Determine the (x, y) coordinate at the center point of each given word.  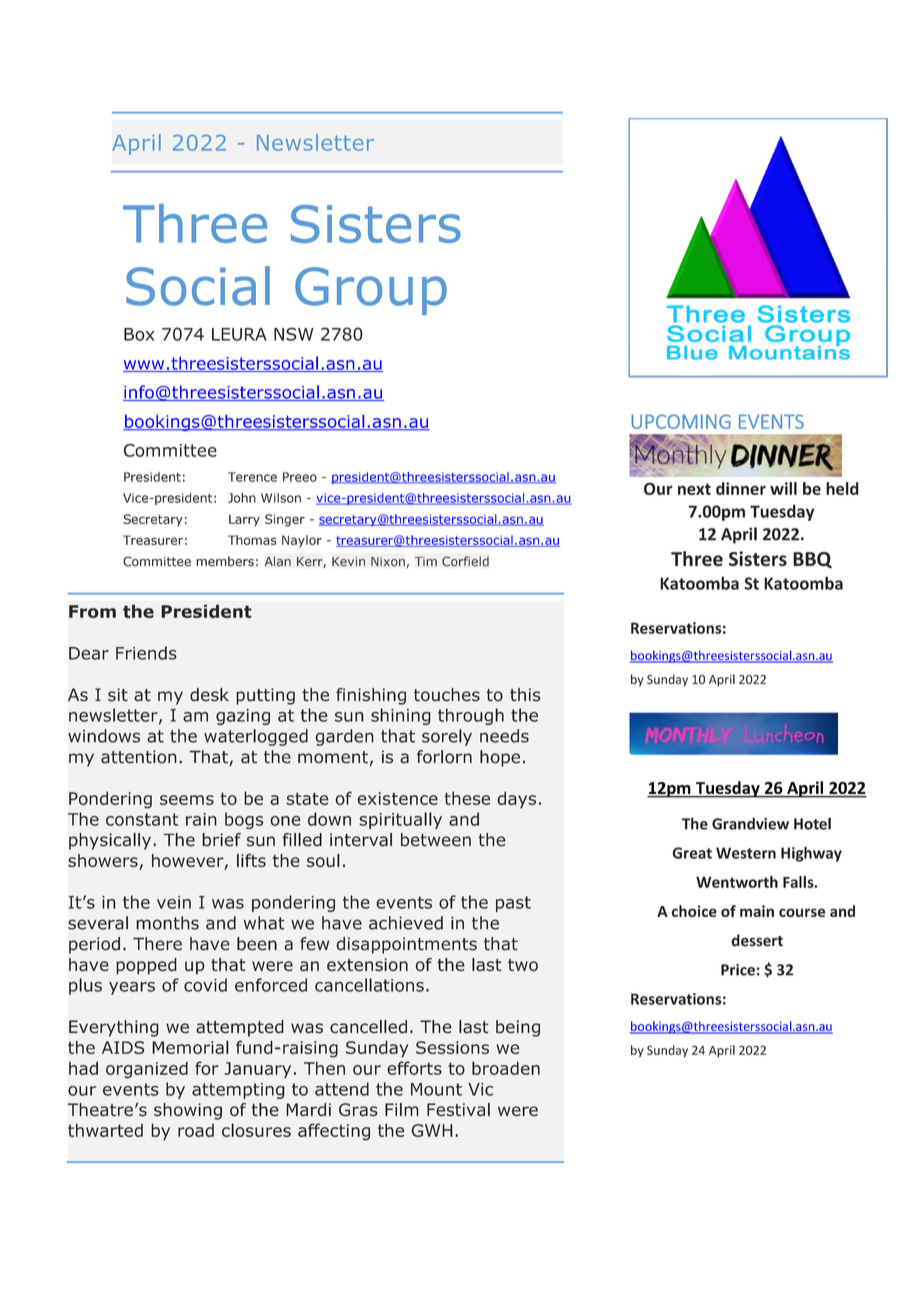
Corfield (465, 561)
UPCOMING (681, 421)
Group (371, 291)
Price (738, 970)
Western (746, 853)
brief (221, 840)
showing (188, 1111)
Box (139, 334)
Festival (458, 1110)
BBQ (812, 560)
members (225, 561)
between (436, 840)
